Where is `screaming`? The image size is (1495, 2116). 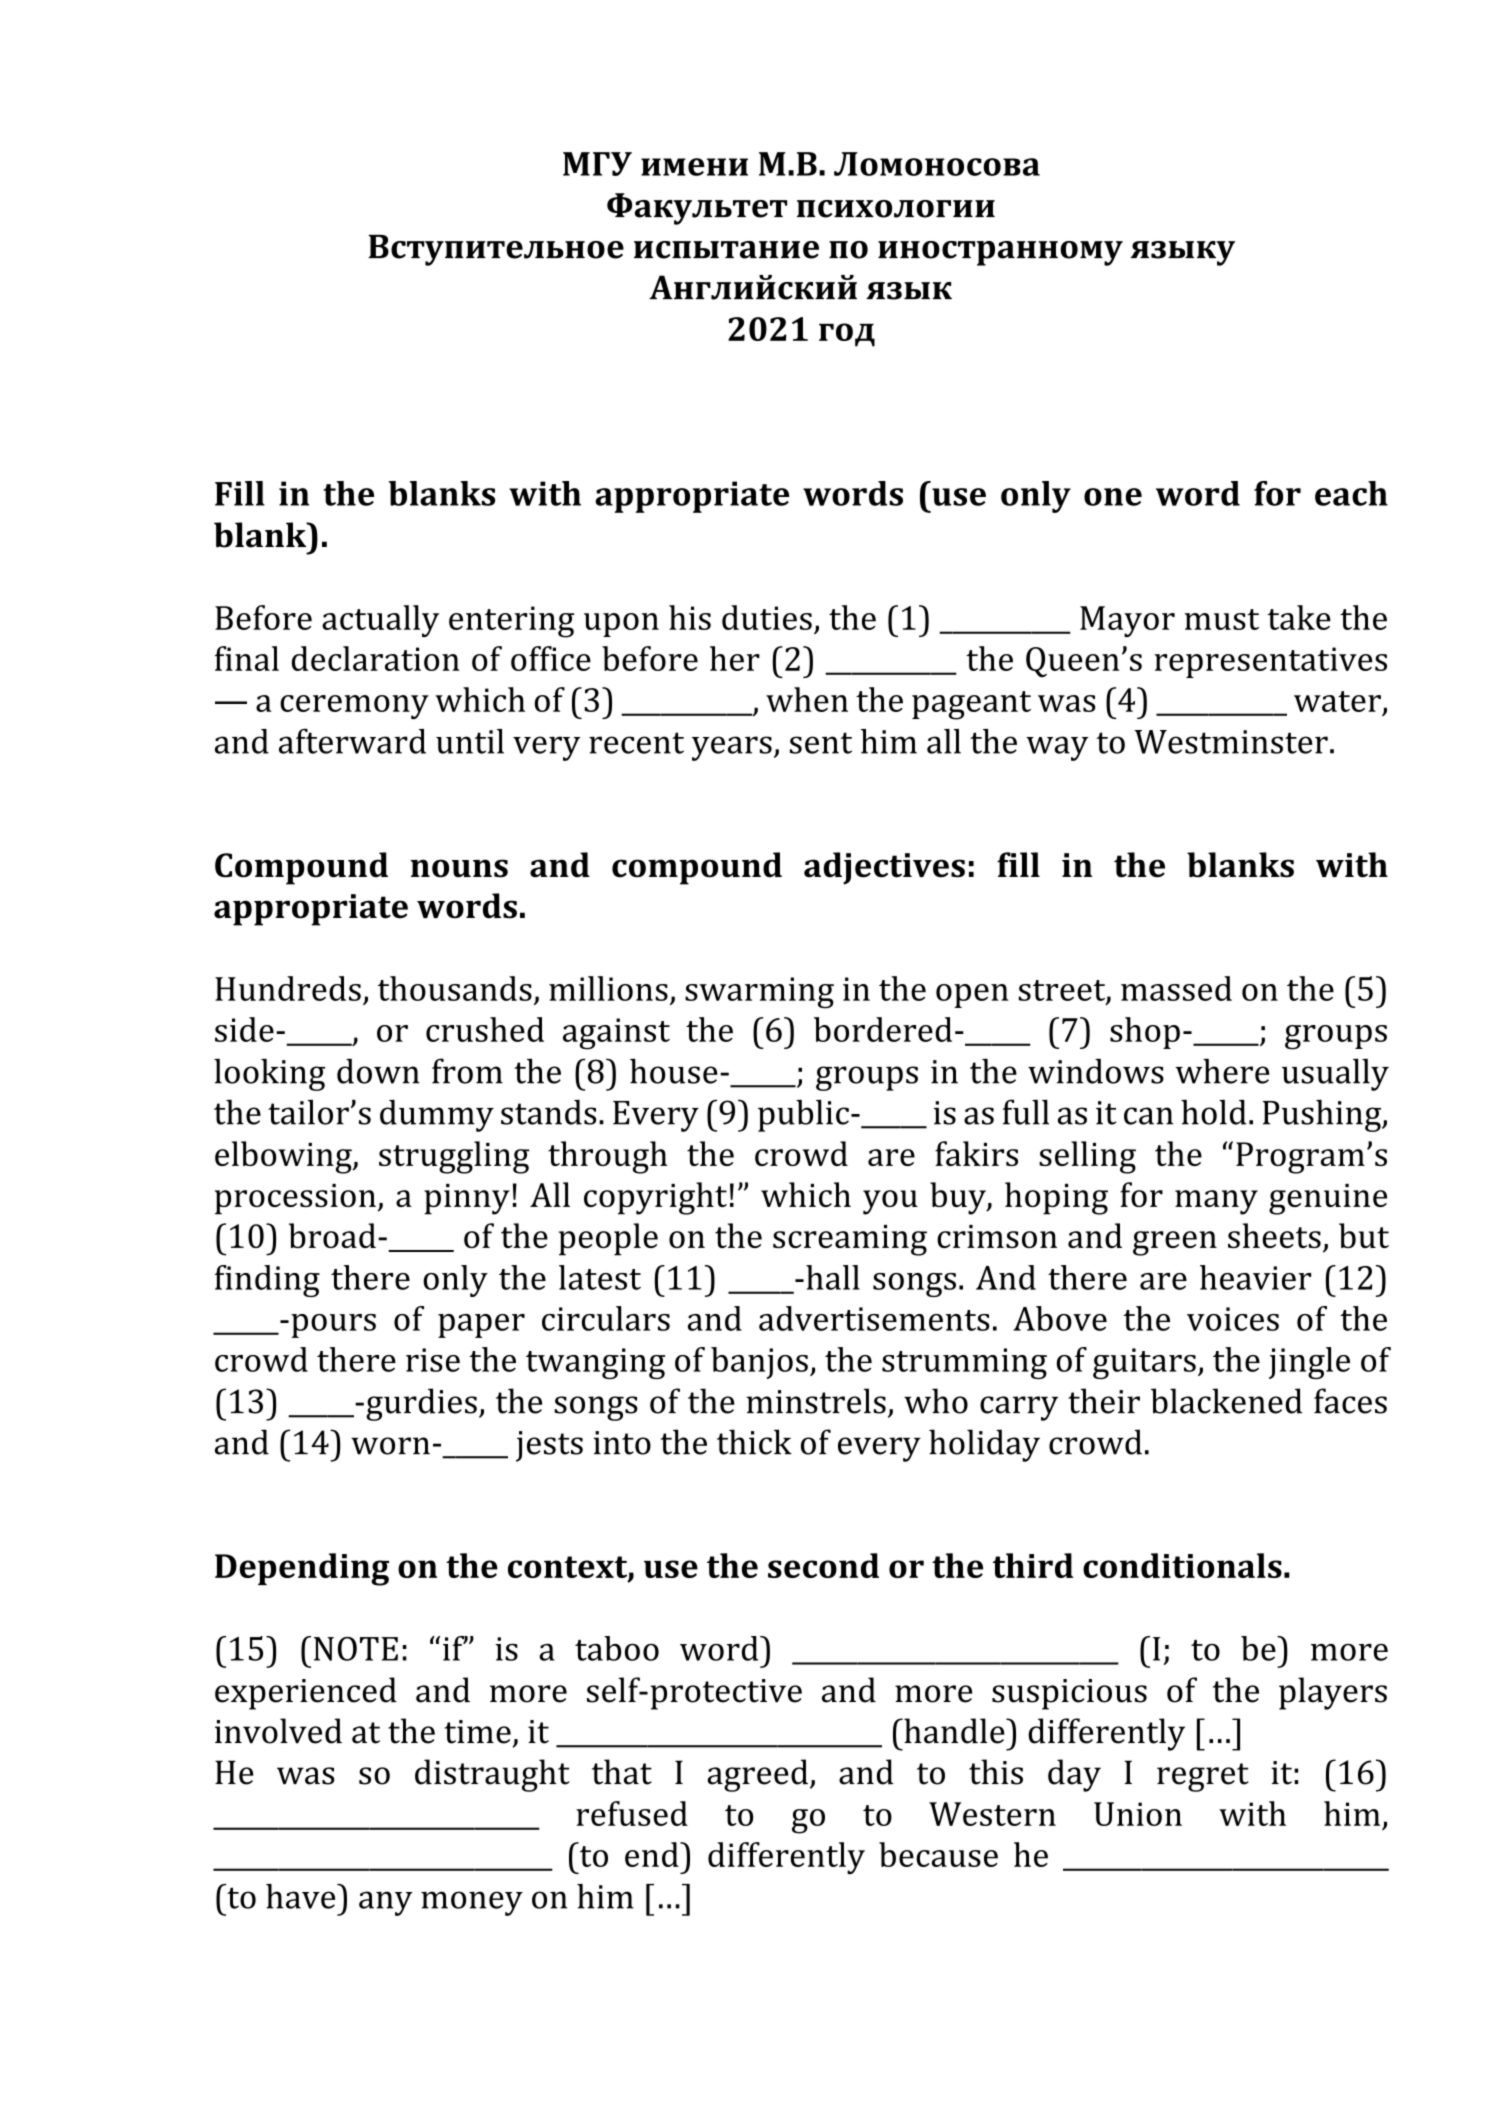 screaming is located at coordinates (850, 1240).
